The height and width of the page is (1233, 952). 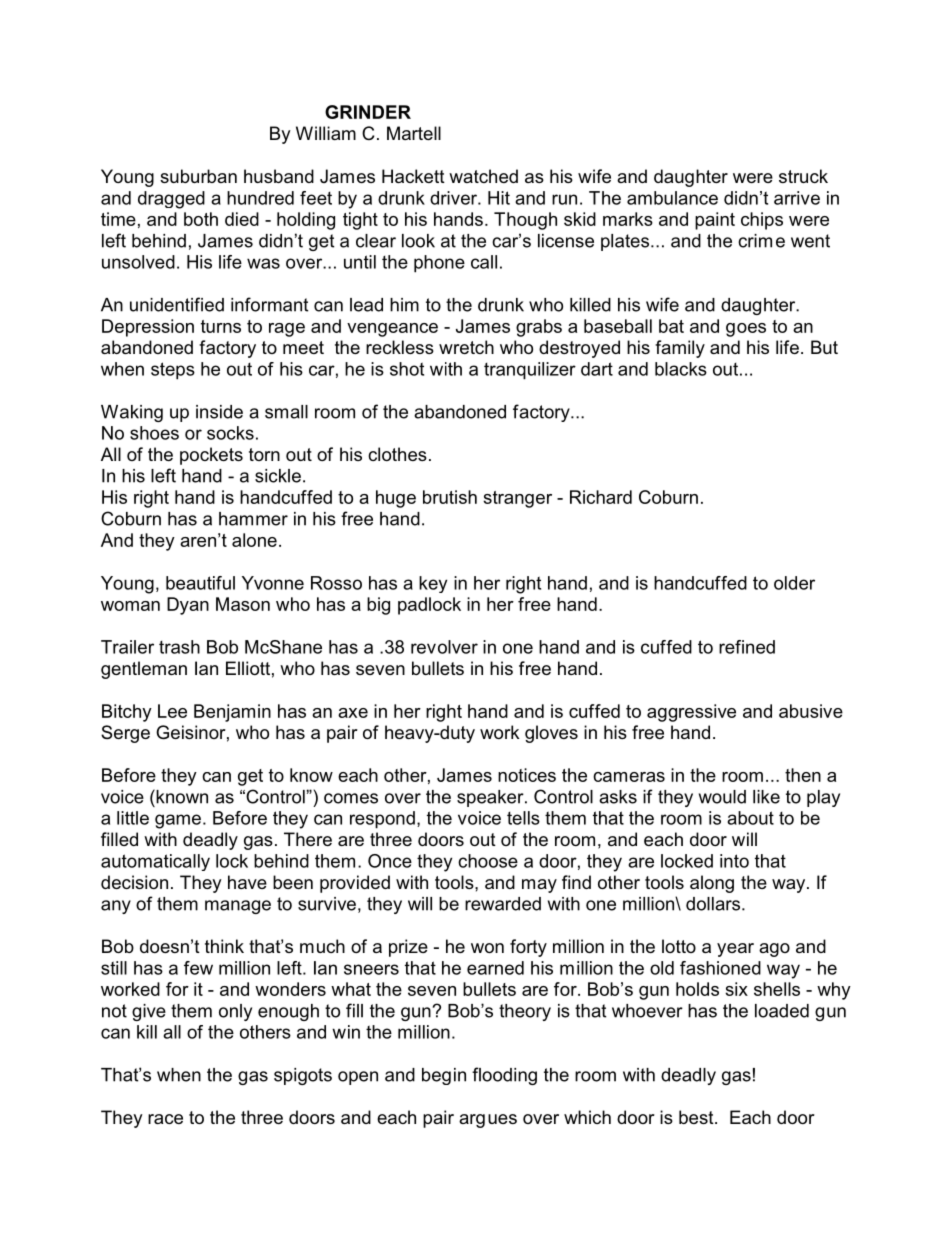 What do you see at coordinates (198, 176) in the page?
I see `suburban` at bounding box center [198, 176].
